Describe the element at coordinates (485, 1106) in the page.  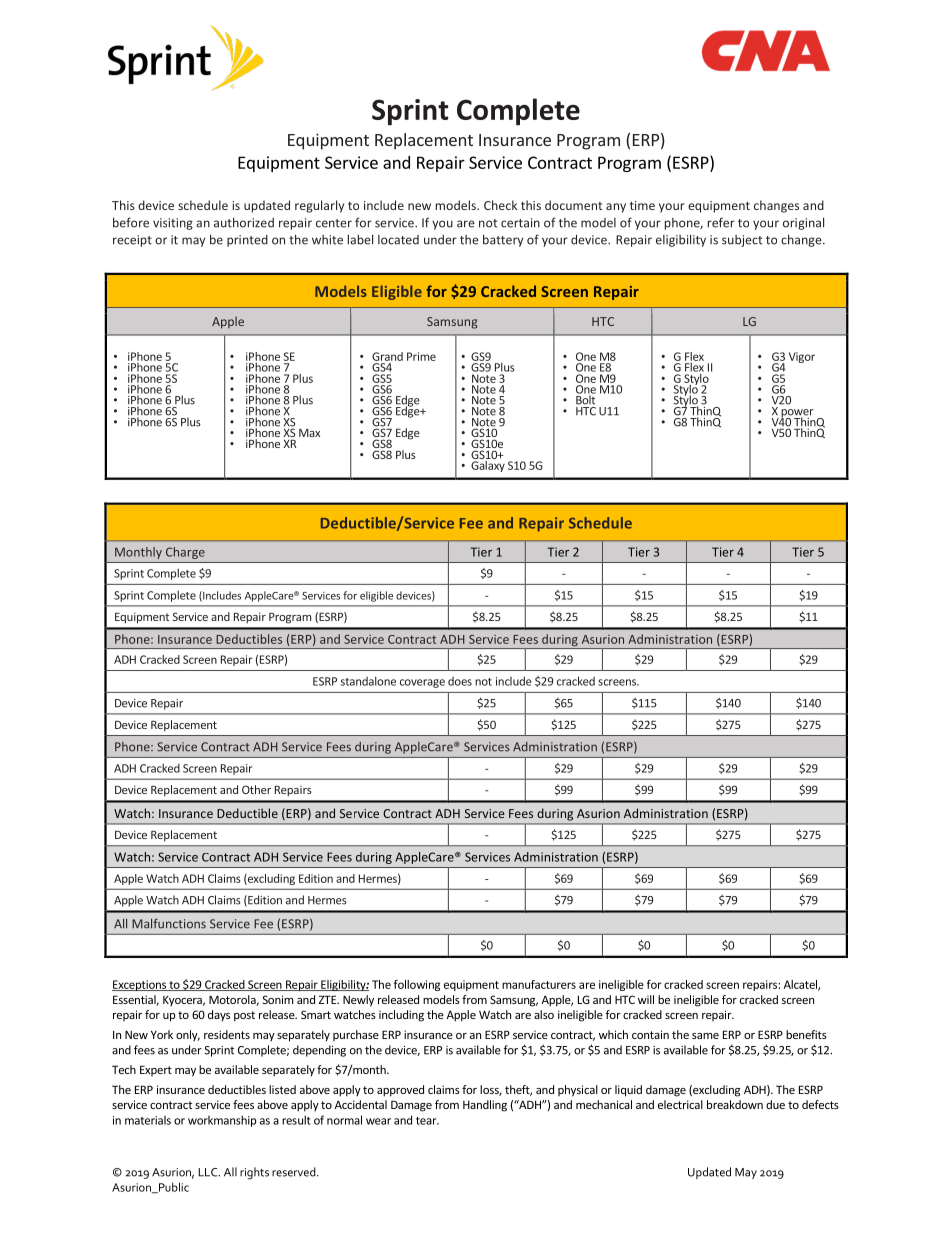
I see `Handling` at that location.
